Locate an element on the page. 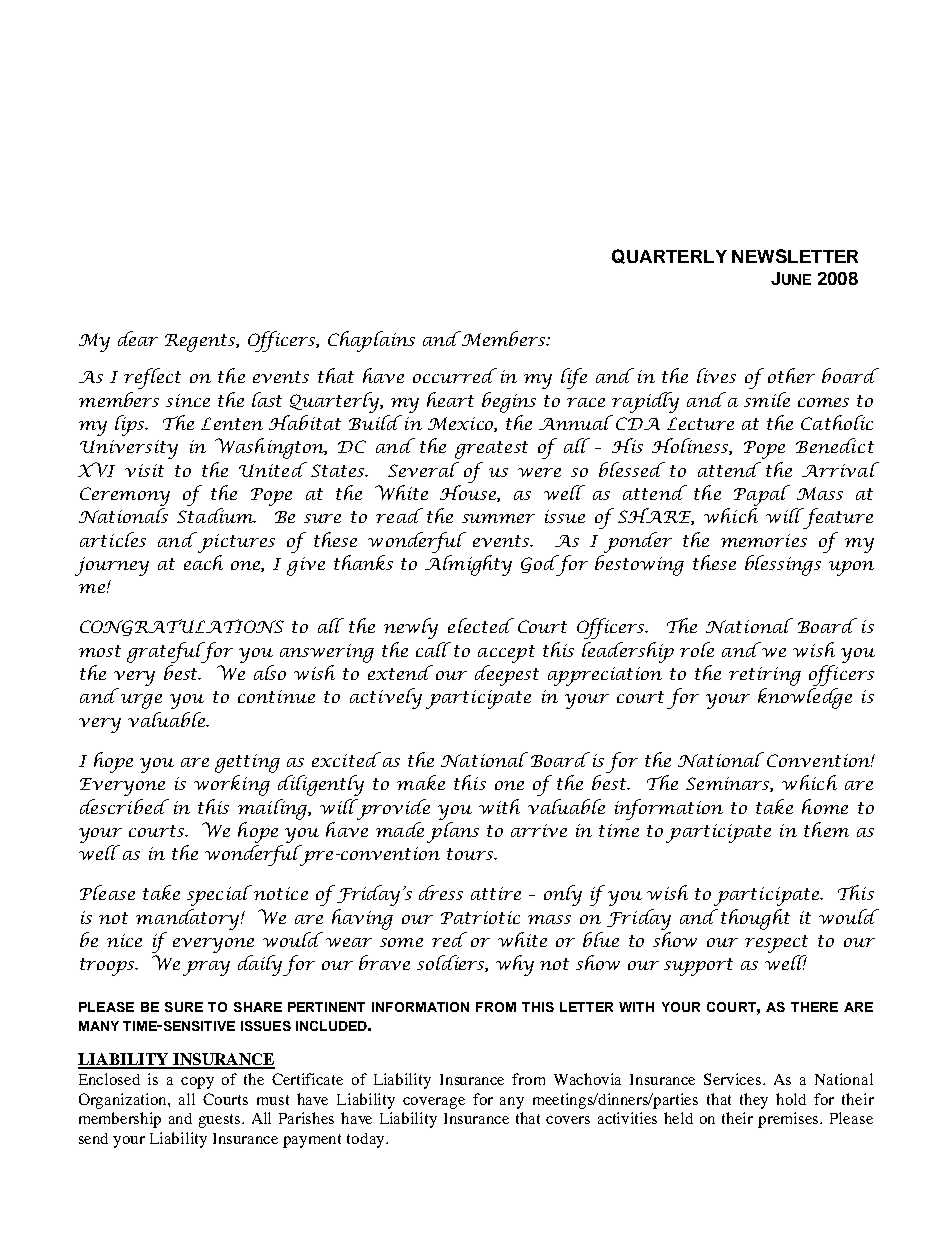  guests is located at coordinates (221, 1121).
